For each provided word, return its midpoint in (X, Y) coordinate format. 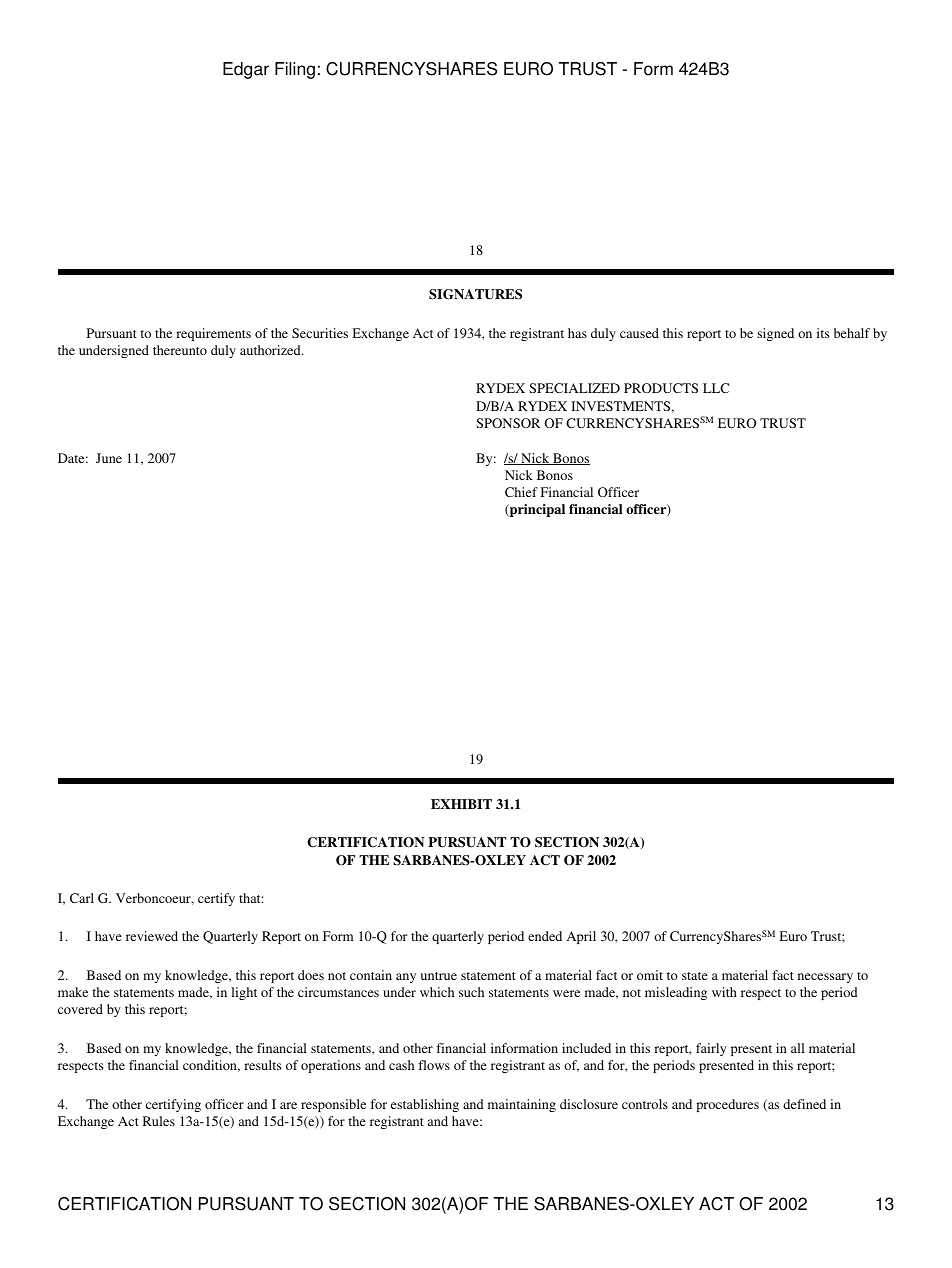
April (581, 937)
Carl (82, 898)
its (823, 333)
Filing (295, 70)
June (109, 458)
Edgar (246, 70)
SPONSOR (508, 423)
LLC (716, 388)
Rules (159, 1121)
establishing (425, 1105)
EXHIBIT (461, 804)
